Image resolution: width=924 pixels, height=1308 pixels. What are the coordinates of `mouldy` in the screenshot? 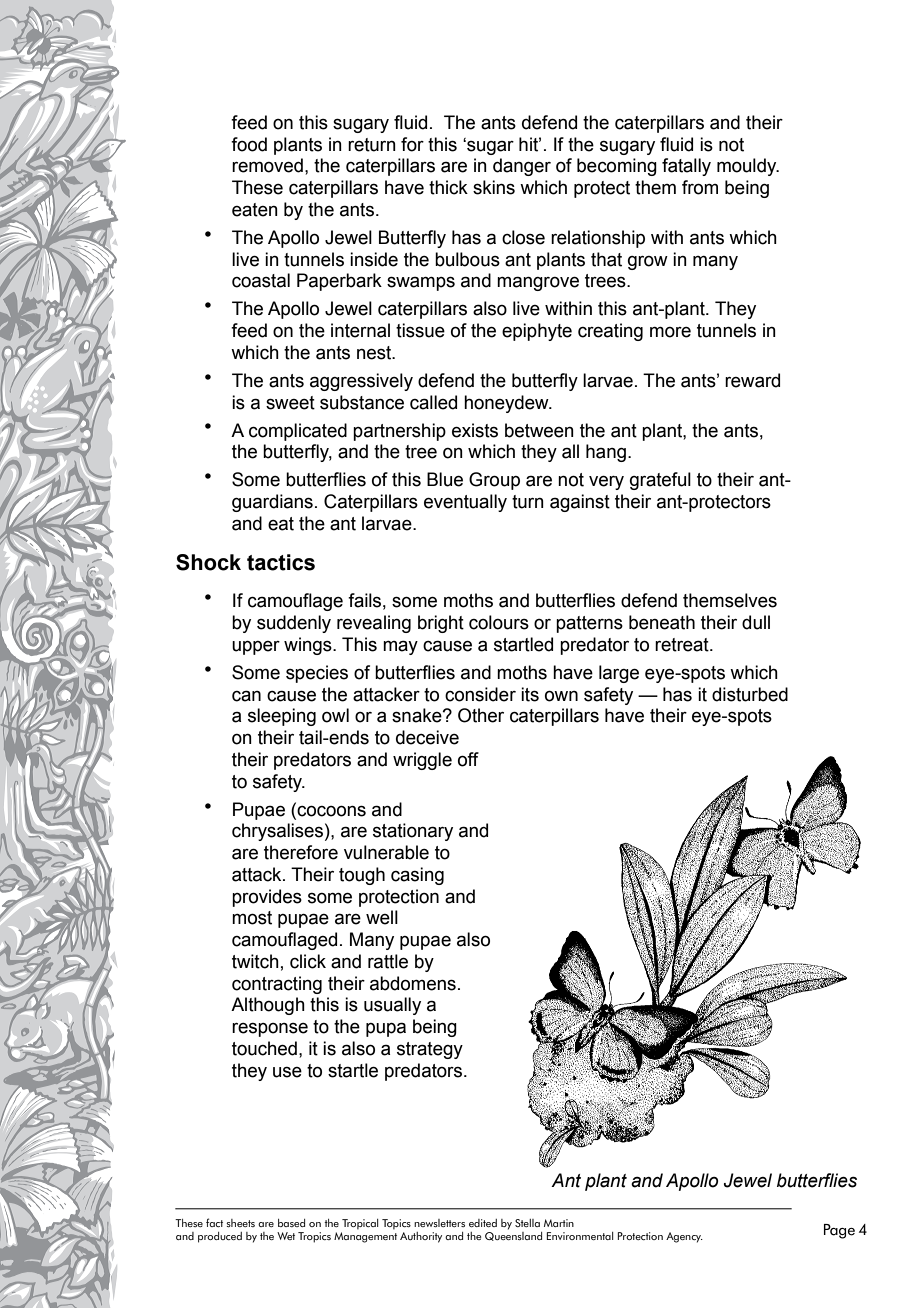 It's located at (748, 167).
